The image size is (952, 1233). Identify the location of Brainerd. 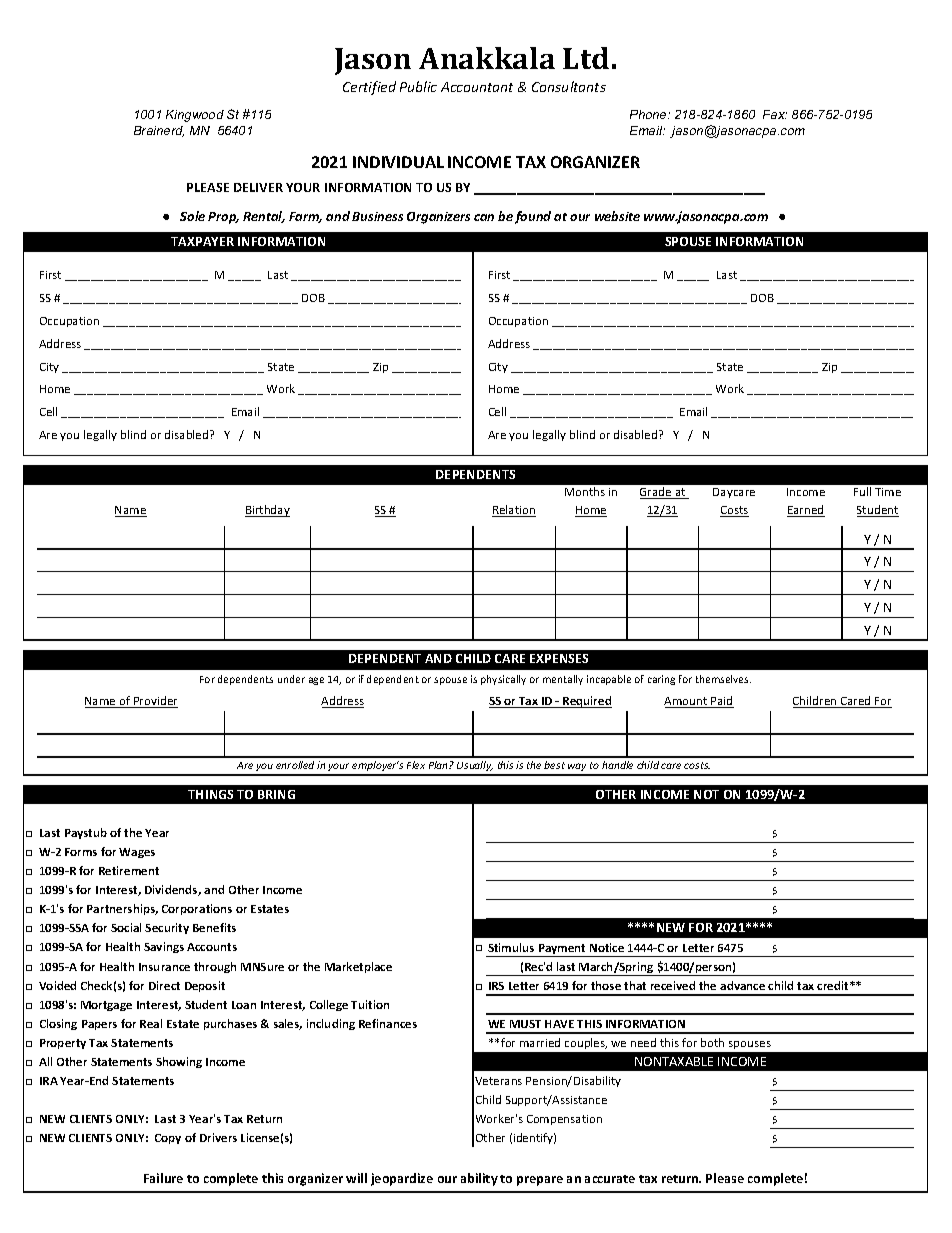
(159, 131).
